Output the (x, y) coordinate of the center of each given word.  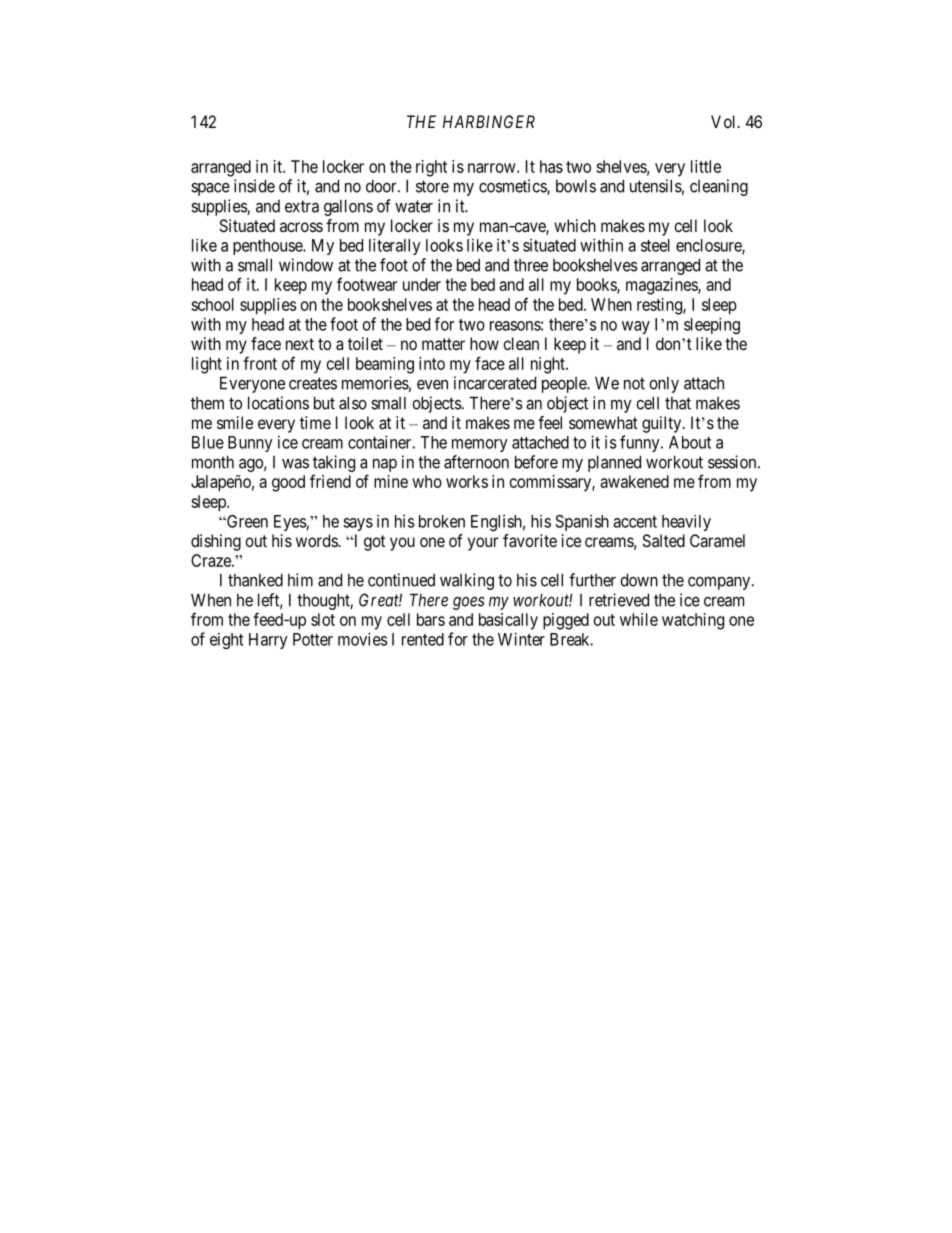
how (484, 343)
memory (480, 445)
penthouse (268, 247)
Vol (725, 121)
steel (655, 245)
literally (395, 246)
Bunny (250, 444)
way (636, 327)
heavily (686, 523)
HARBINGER (489, 121)
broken (442, 521)
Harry (268, 641)
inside (254, 186)
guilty (663, 424)
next (300, 344)
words (317, 540)
